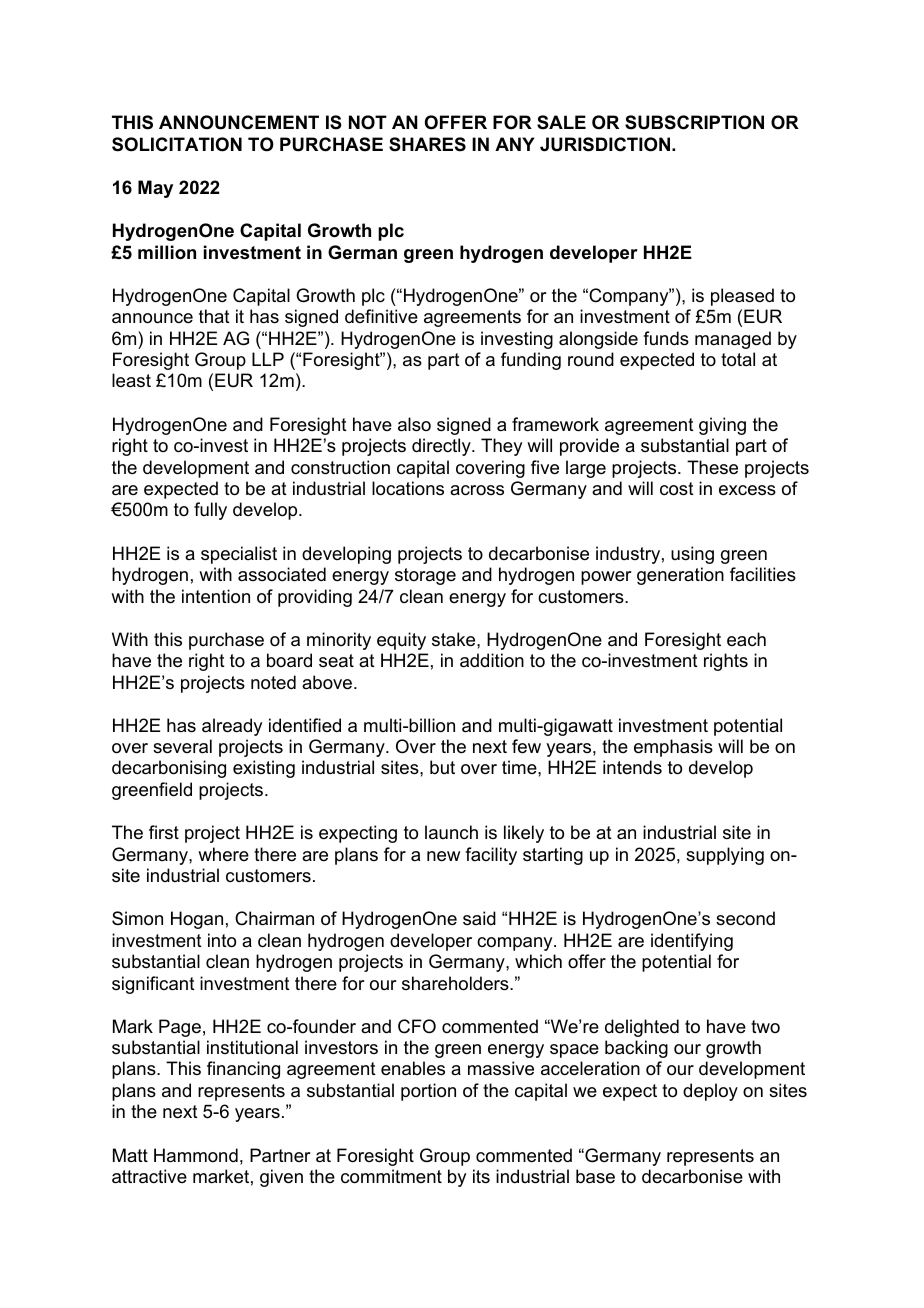  I want to click on SOLICITATION, so click(177, 144).
